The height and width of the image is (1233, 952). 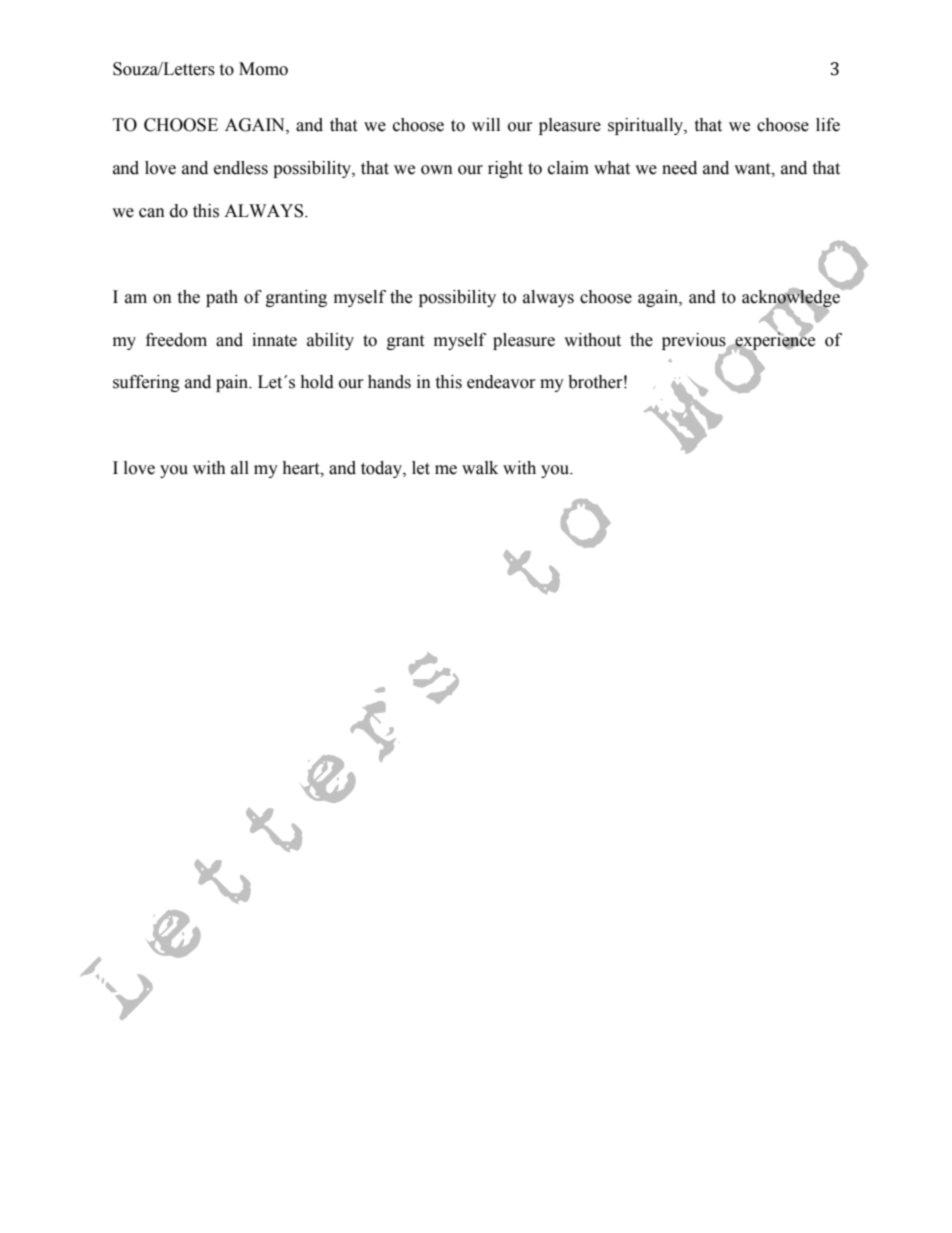 I want to click on life, so click(x=828, y=125).
